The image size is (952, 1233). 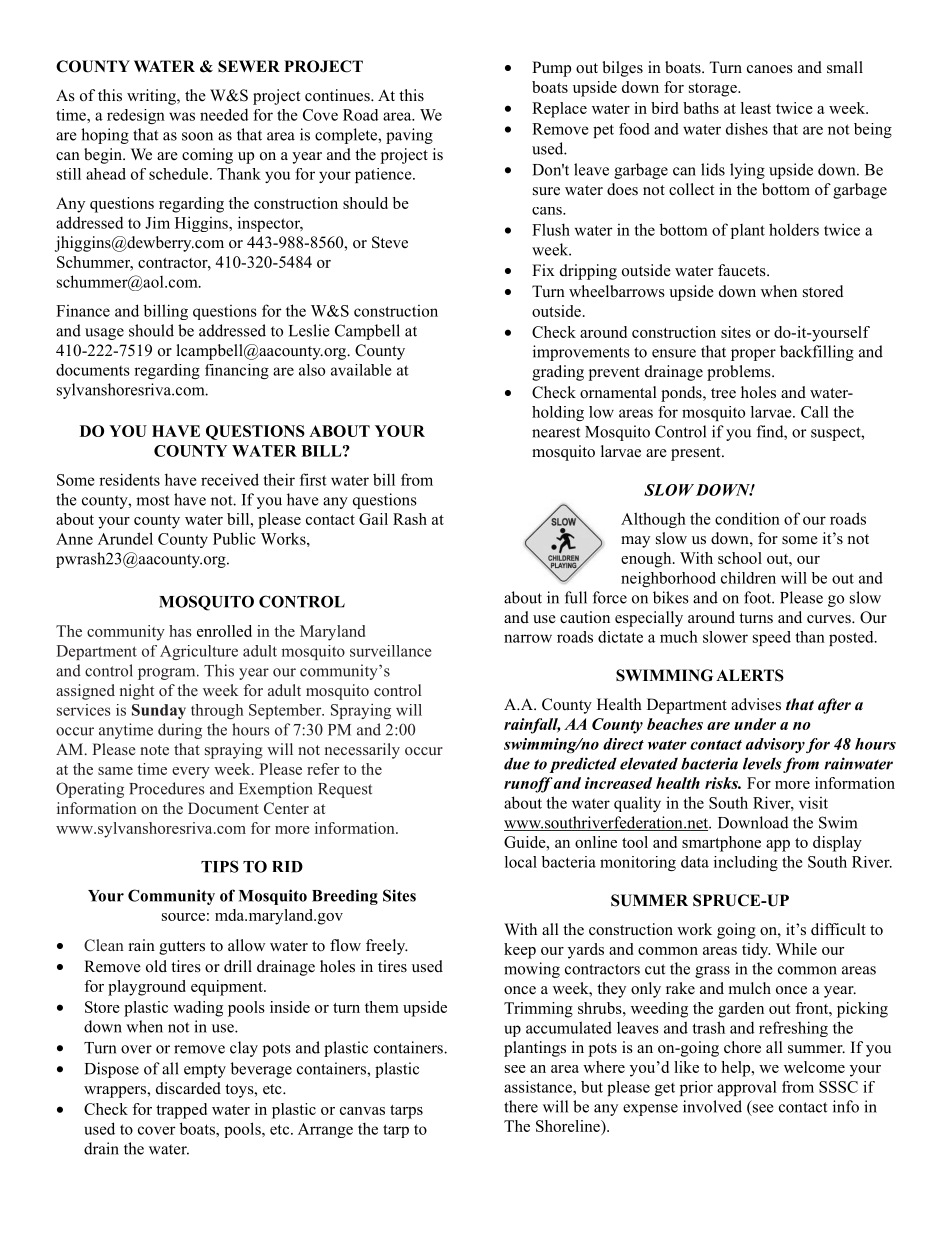 I want to click on trapped, so click(x=181, y=1111).
